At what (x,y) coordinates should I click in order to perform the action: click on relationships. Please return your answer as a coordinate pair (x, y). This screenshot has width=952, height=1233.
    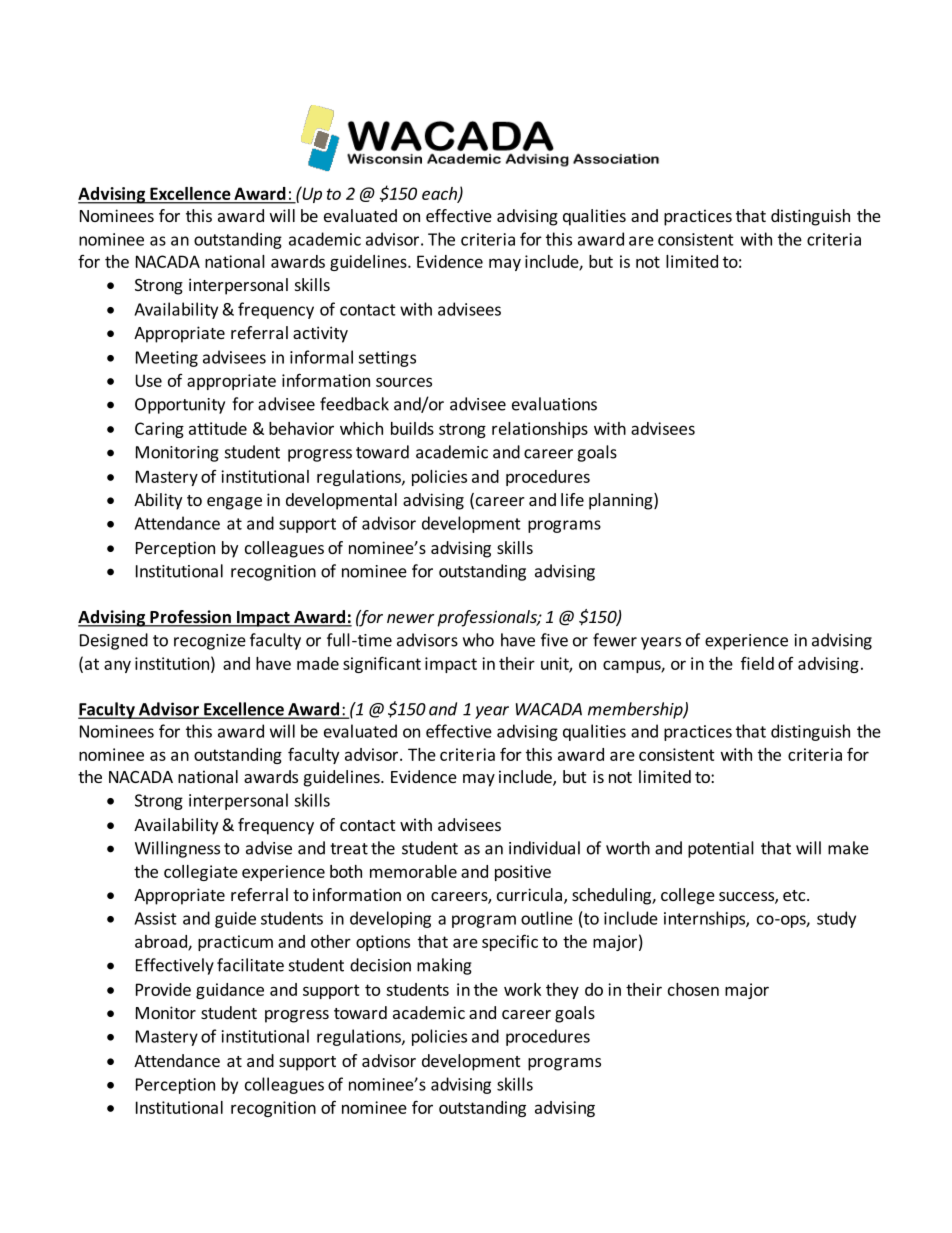
    Looking at the image, I should click on (540, 430).
